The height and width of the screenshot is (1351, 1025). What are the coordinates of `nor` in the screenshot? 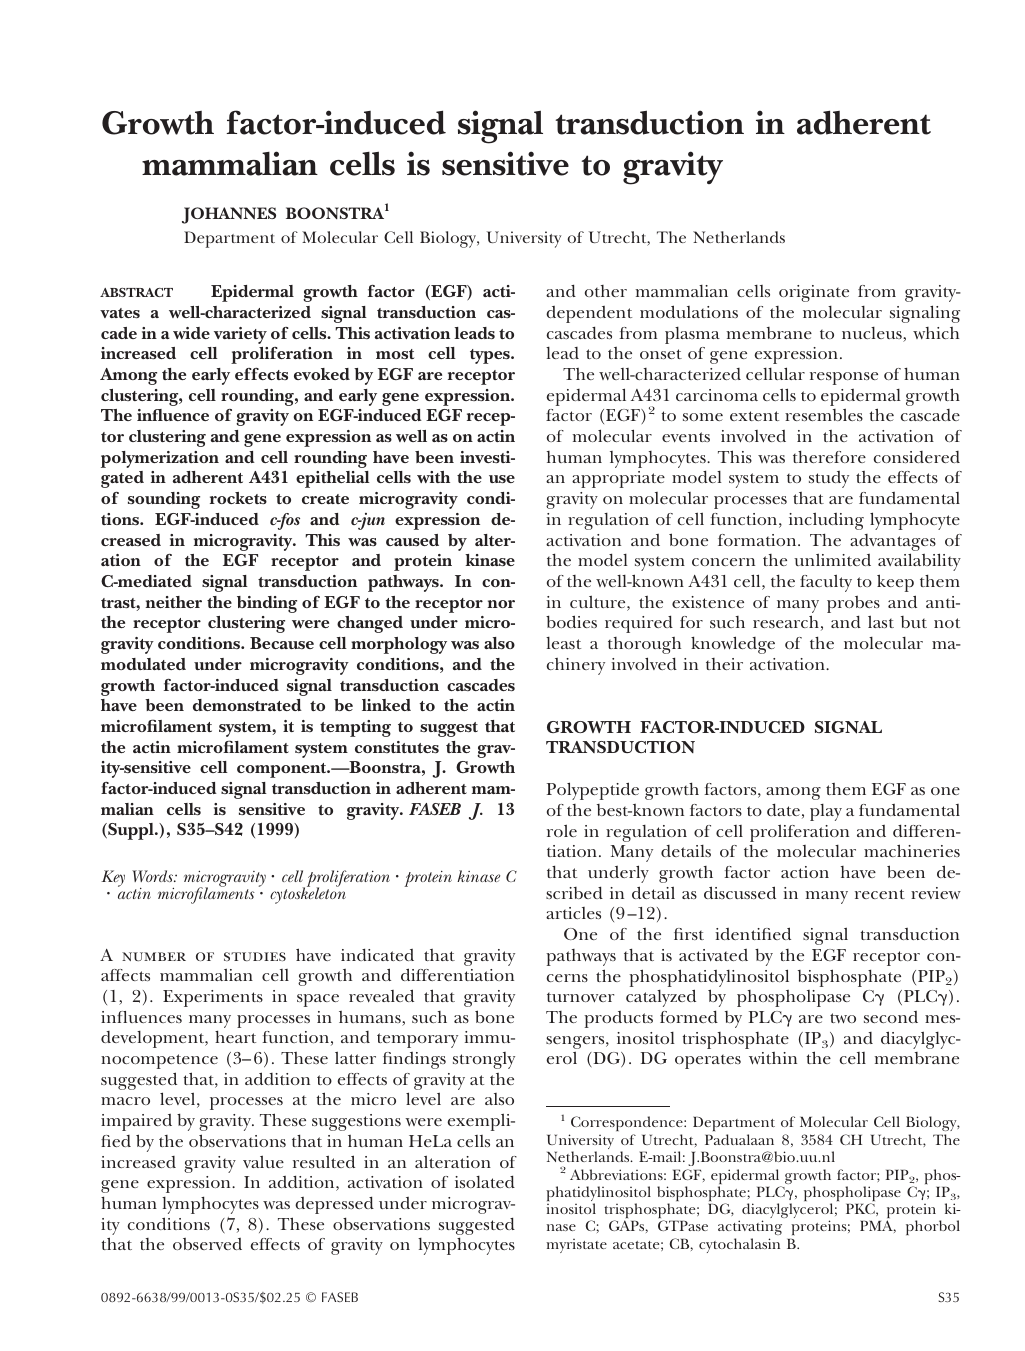 It's located at (501, 604).
